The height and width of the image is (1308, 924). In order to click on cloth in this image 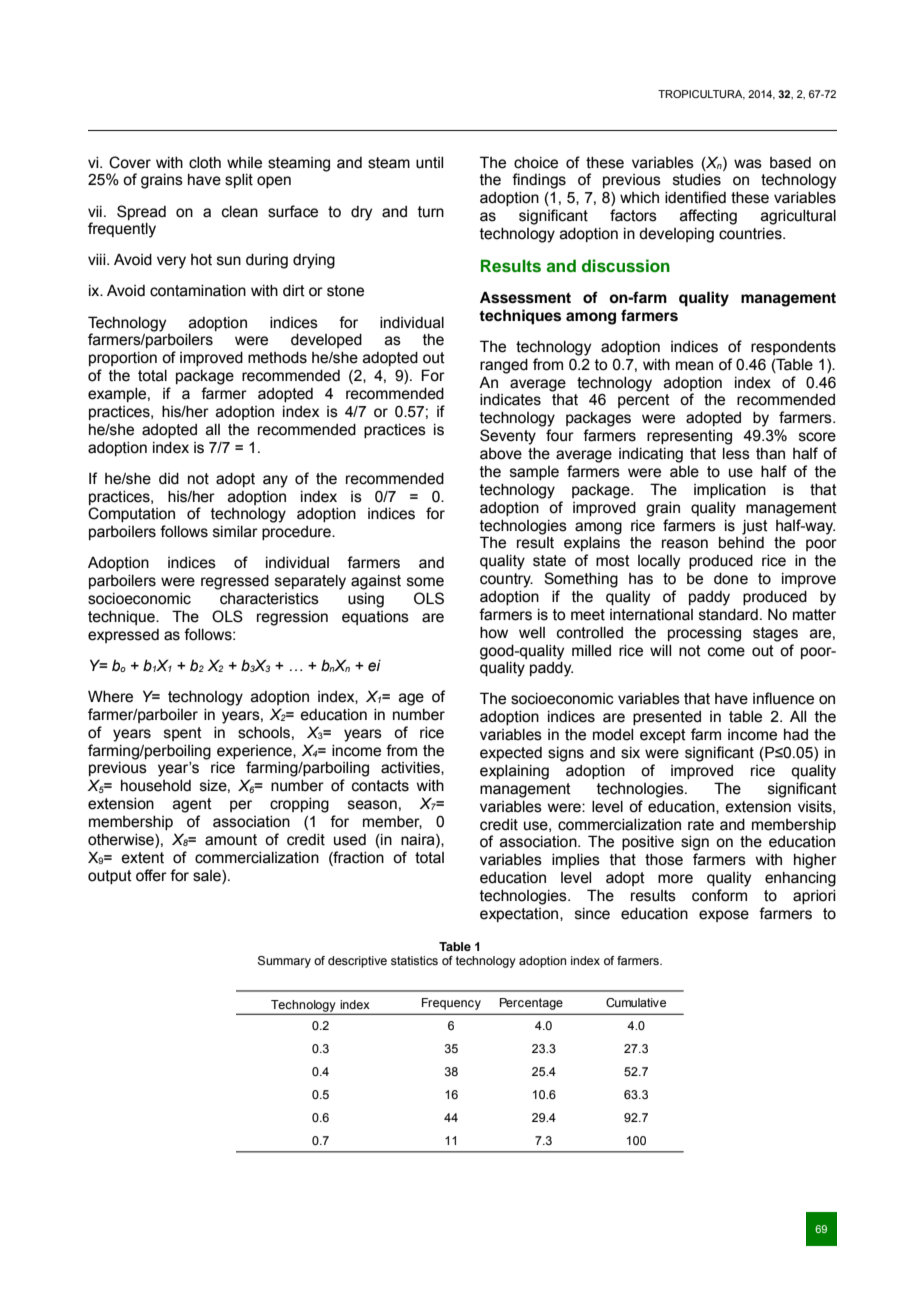, I will do `click(205, 163)`.
